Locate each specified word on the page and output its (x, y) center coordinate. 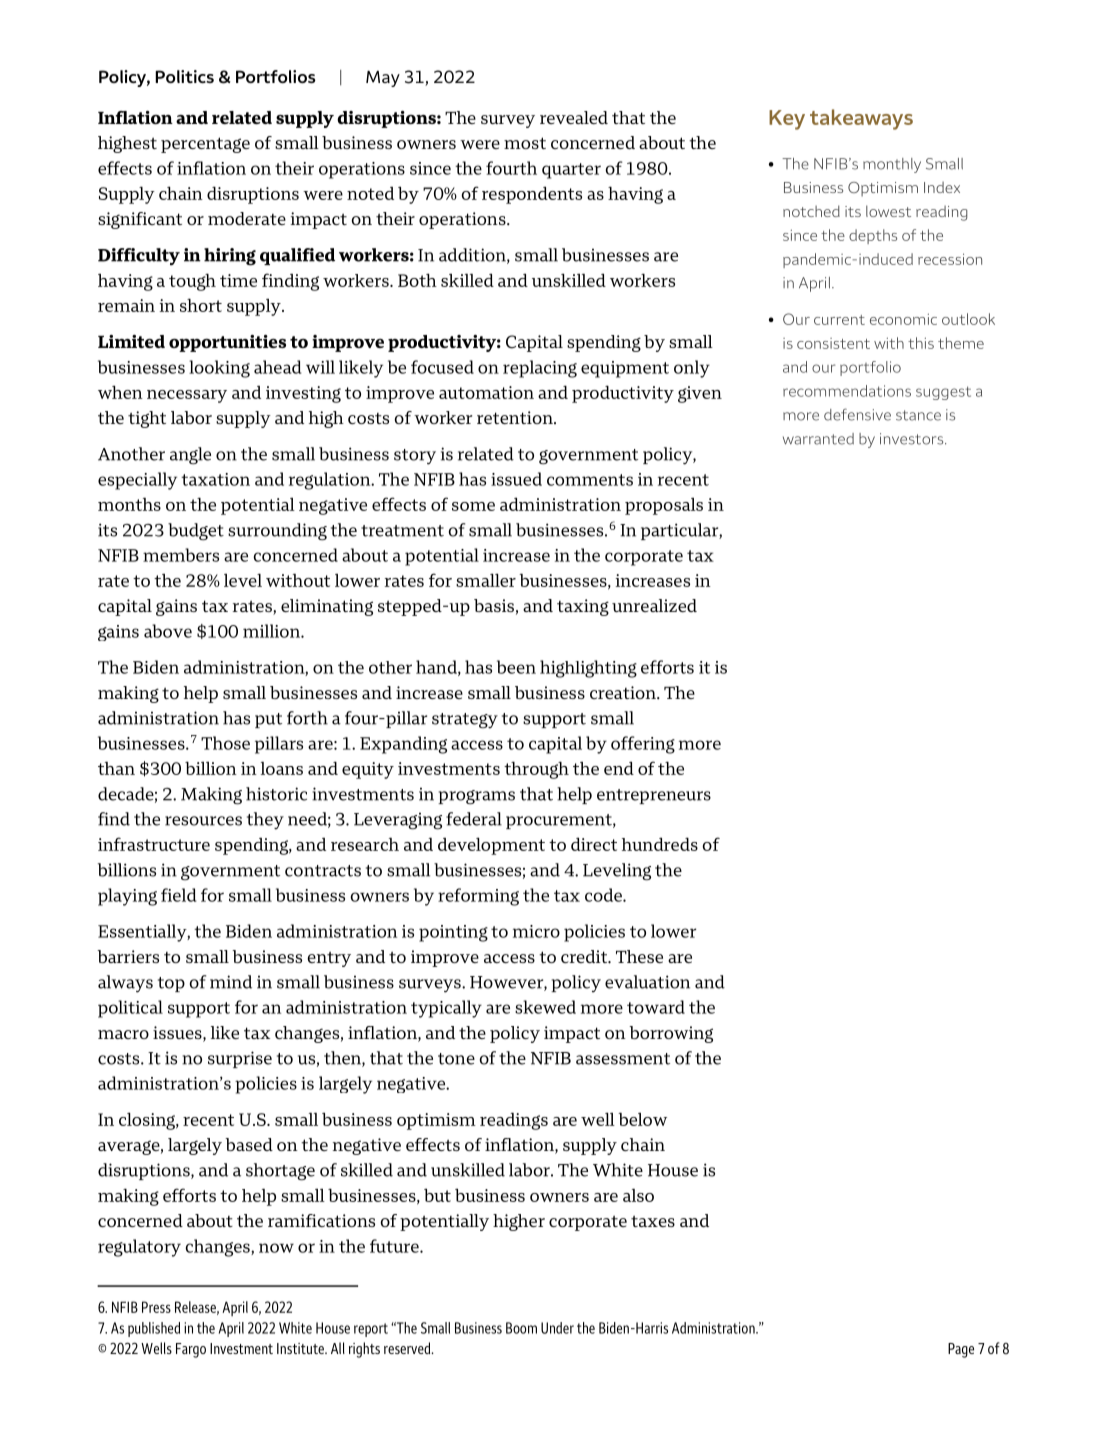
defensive (857, 414)
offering (643, 745)
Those (225, 743)
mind (231, 982)
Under (557, 1328)
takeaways (861, 119)
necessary (187, 396)
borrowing (671, 1034)
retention (516, 417)
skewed (545, 1007)
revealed (574, 117)
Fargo (191, 1350)
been (516, 667)
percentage (205, 145)
